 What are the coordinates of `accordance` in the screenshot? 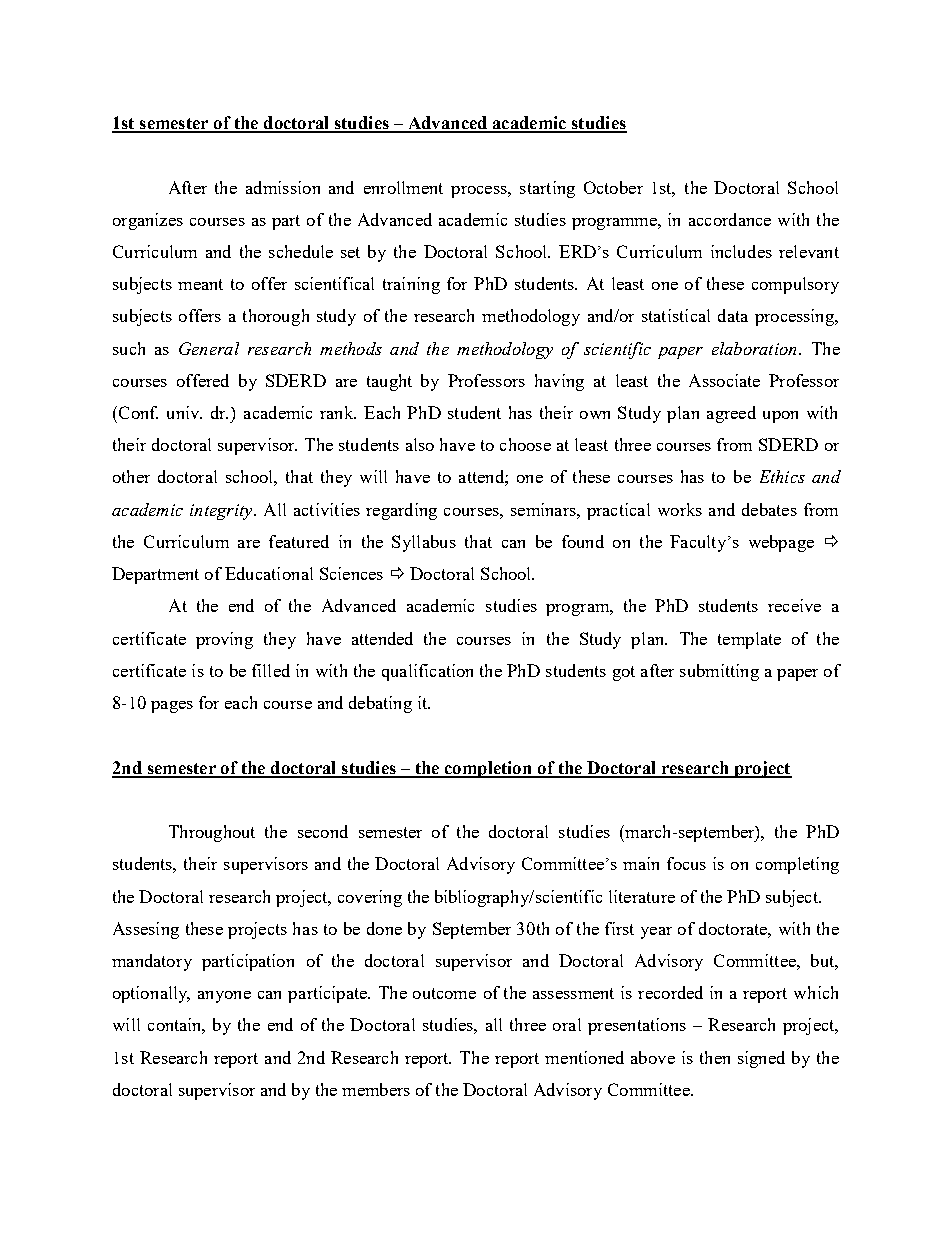 It's located at (730, 219).
